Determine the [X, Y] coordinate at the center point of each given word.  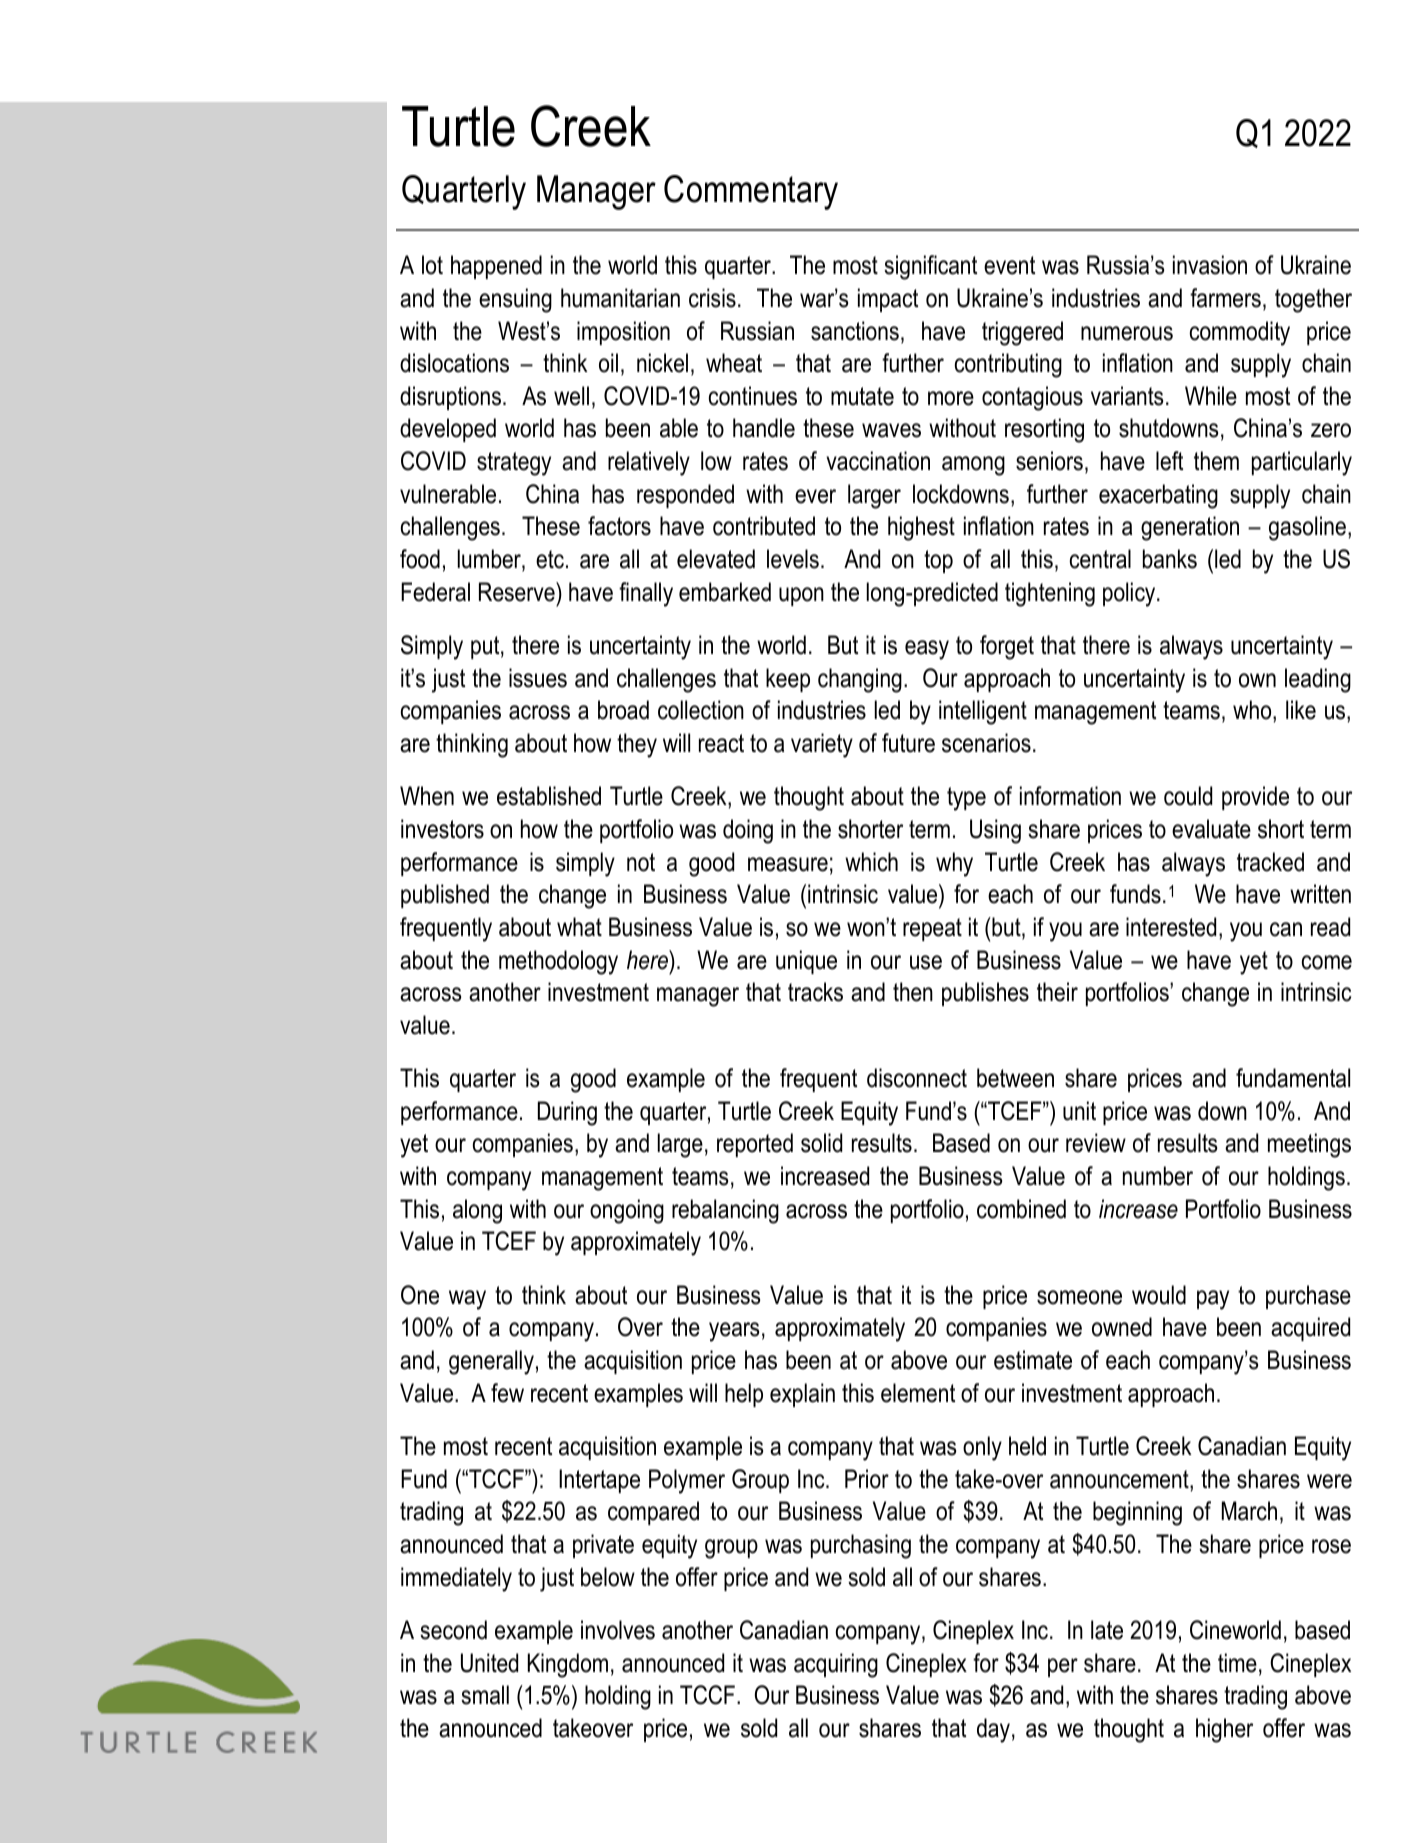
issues [538, 678]
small [485, 1695]
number [1158, 1176]
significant [930, 267]
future [908, 743]
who [1253, 711]
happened [496, 267]
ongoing [627, 1211]
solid [821, 1143]
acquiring [836, 1665]
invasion [1210, 265]
